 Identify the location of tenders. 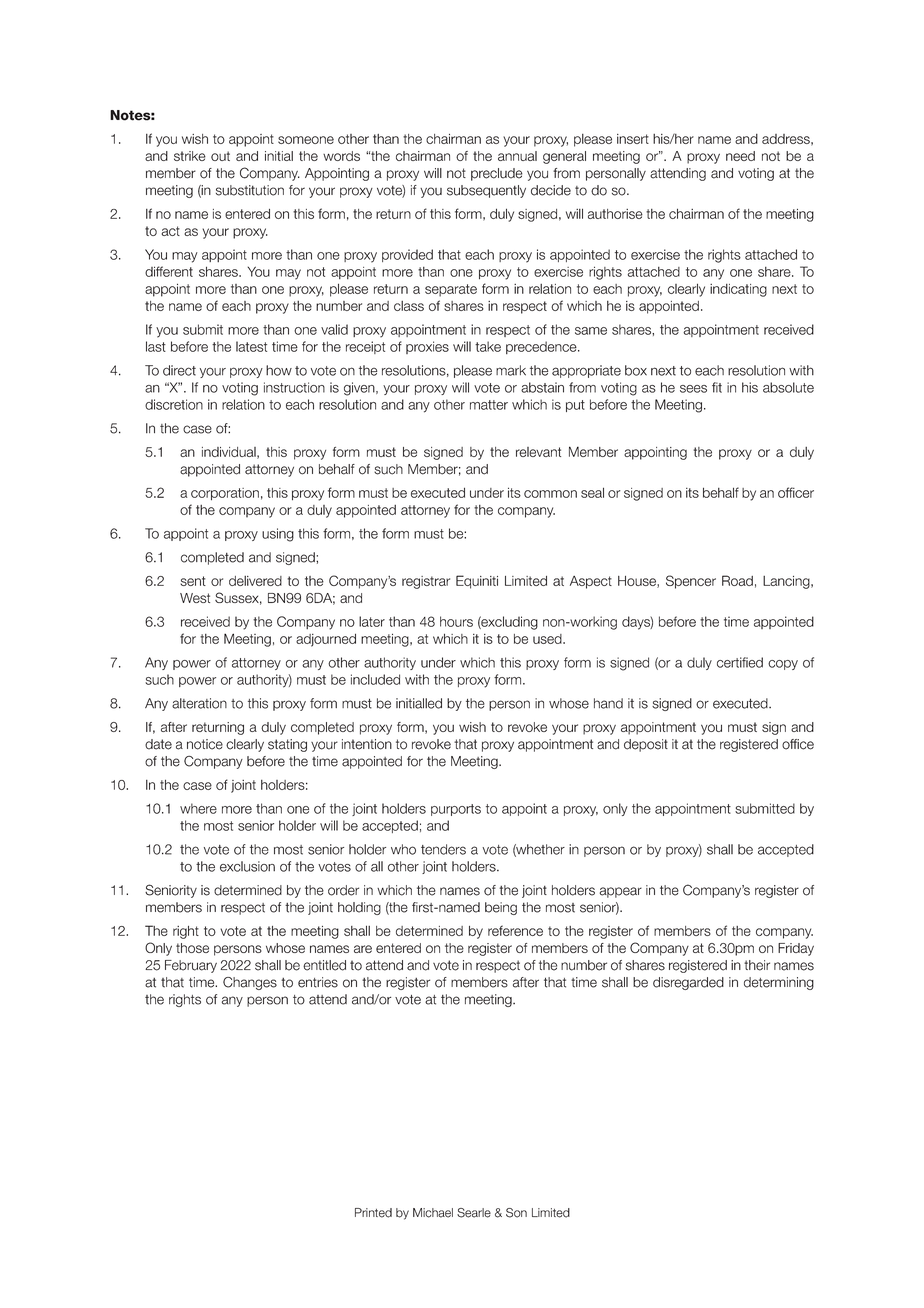
(443, 849).
